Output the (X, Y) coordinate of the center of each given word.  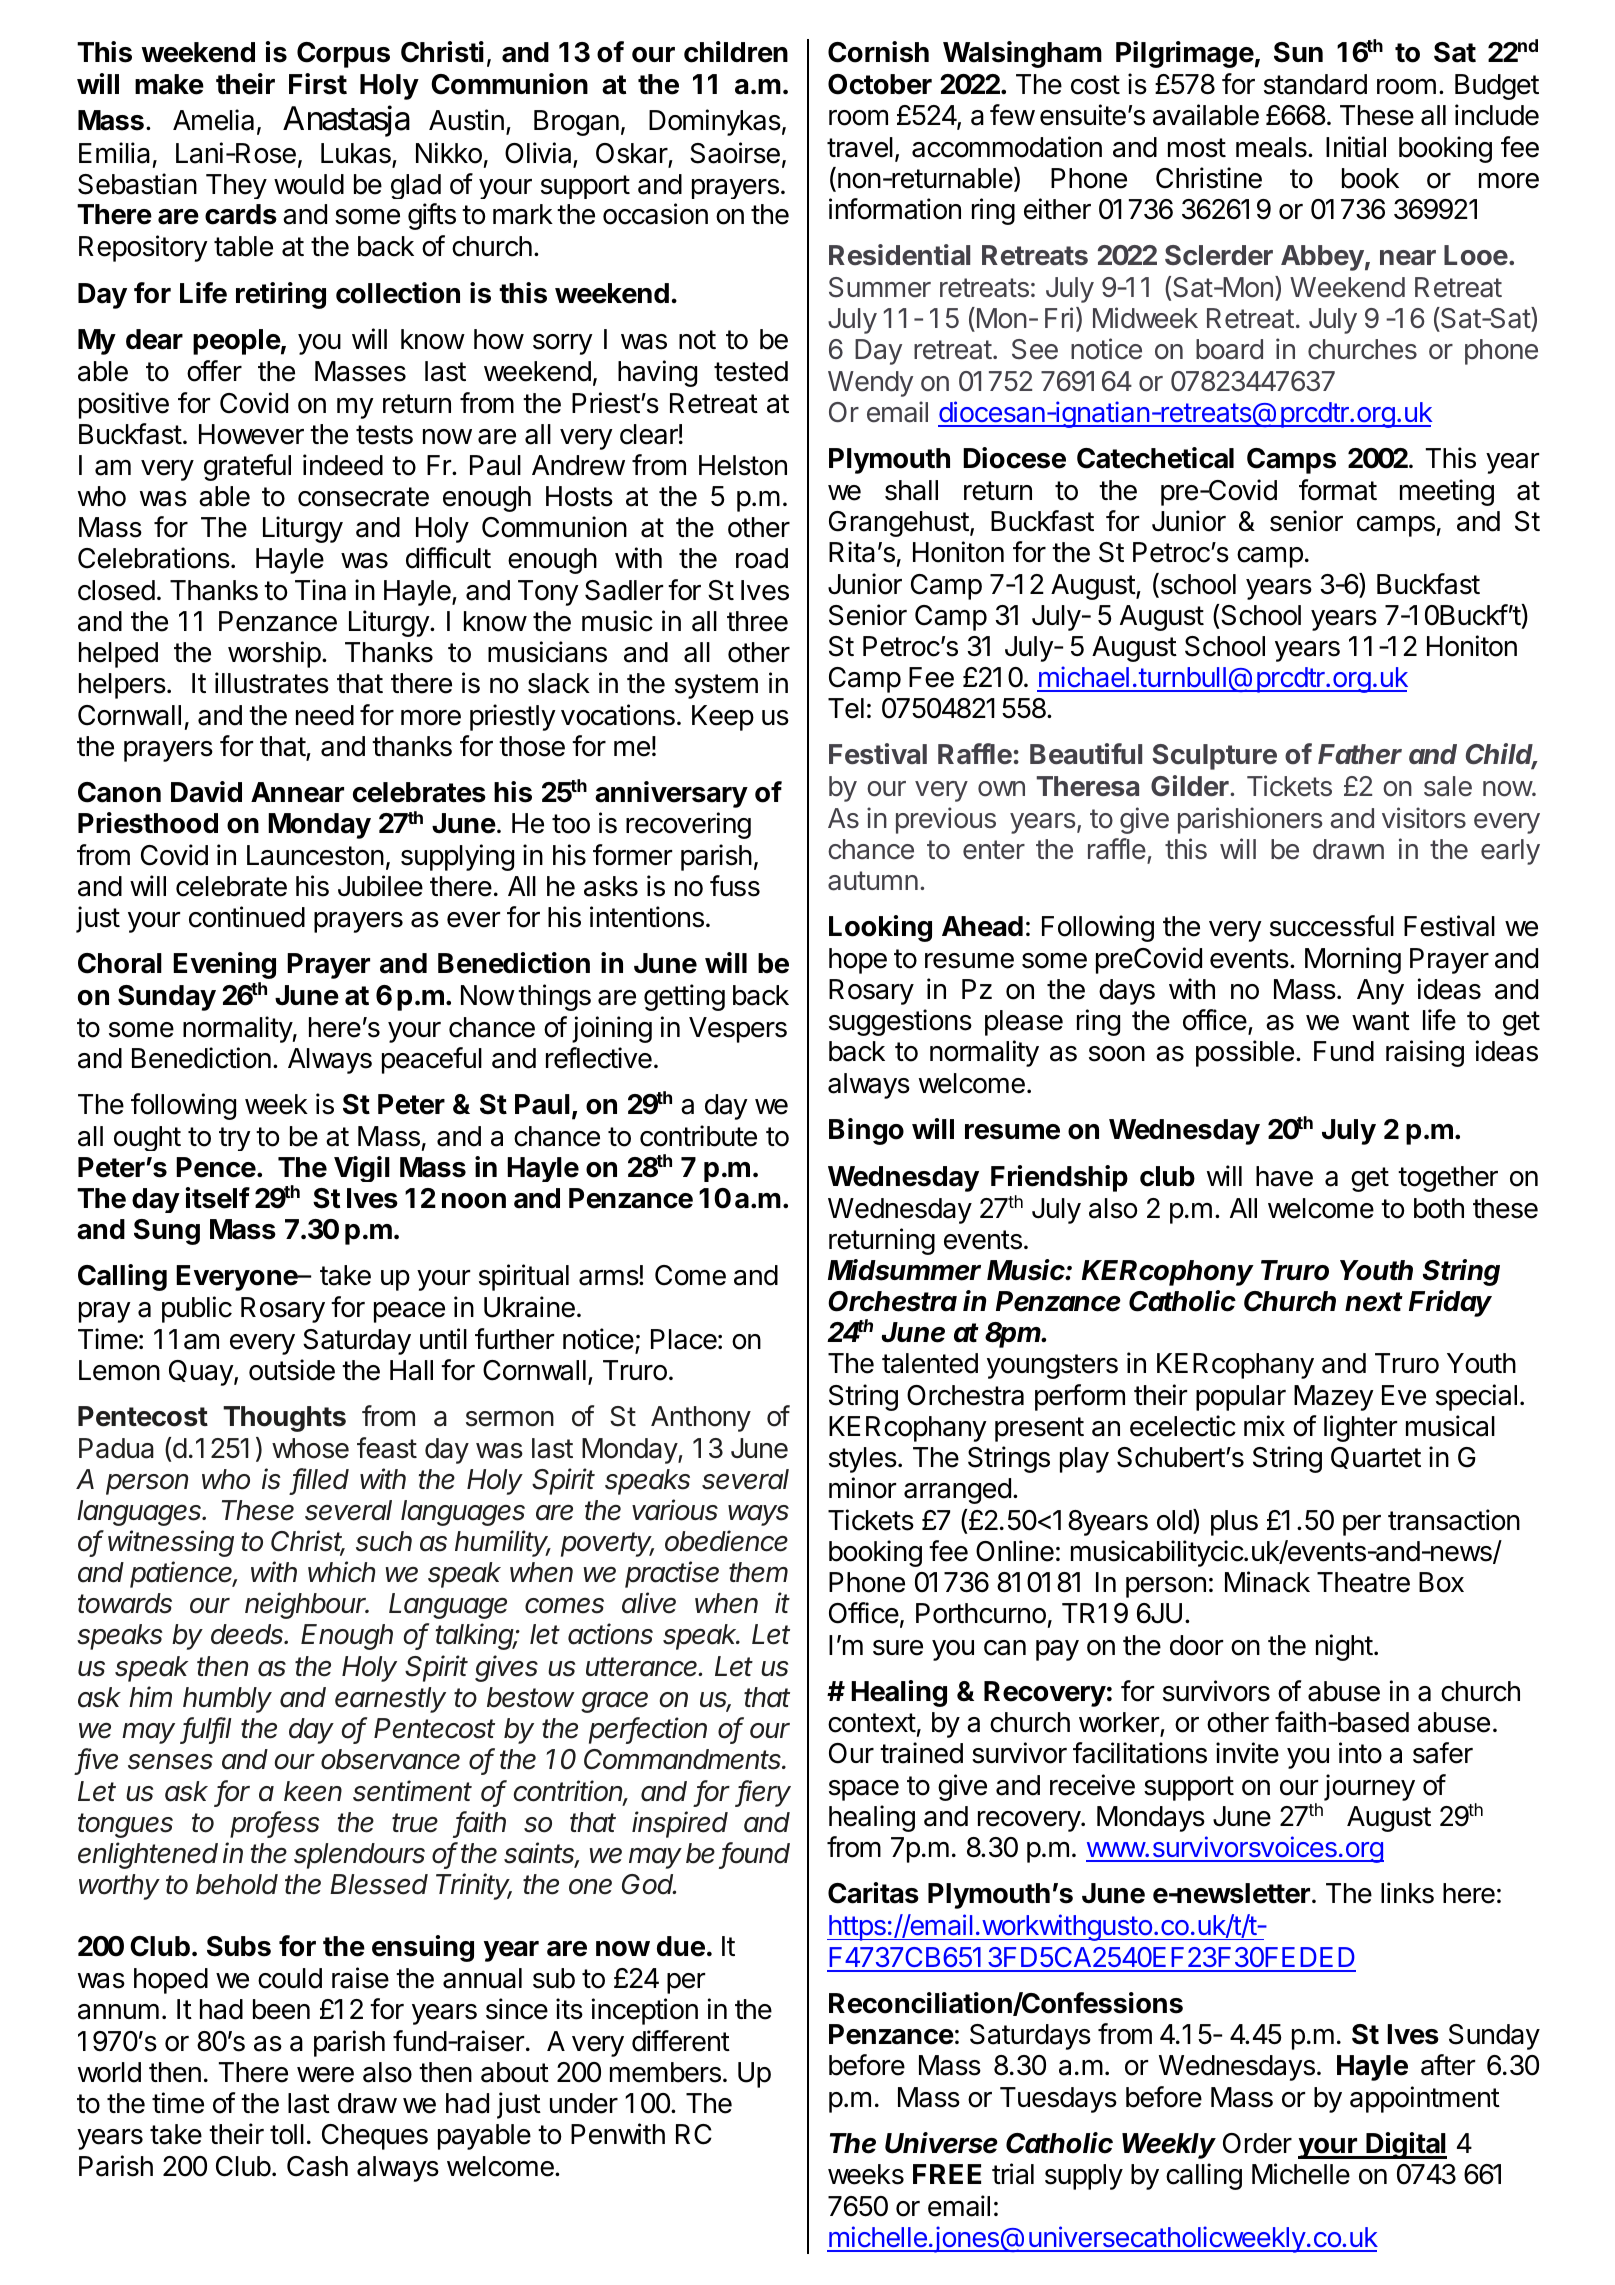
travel (860, 147)
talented (930, 1363)
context (872, 1723)
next (1374, 1302)
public (197, 1309)
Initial (1356, 147)
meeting (1447, 492)
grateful (247, 467)
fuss (735, 886)
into (1360, 1753)
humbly (227, 1700)
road (762, 558)
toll (287, 2134)
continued (247, 917)
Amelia (213, 120)
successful (1332, 926)
